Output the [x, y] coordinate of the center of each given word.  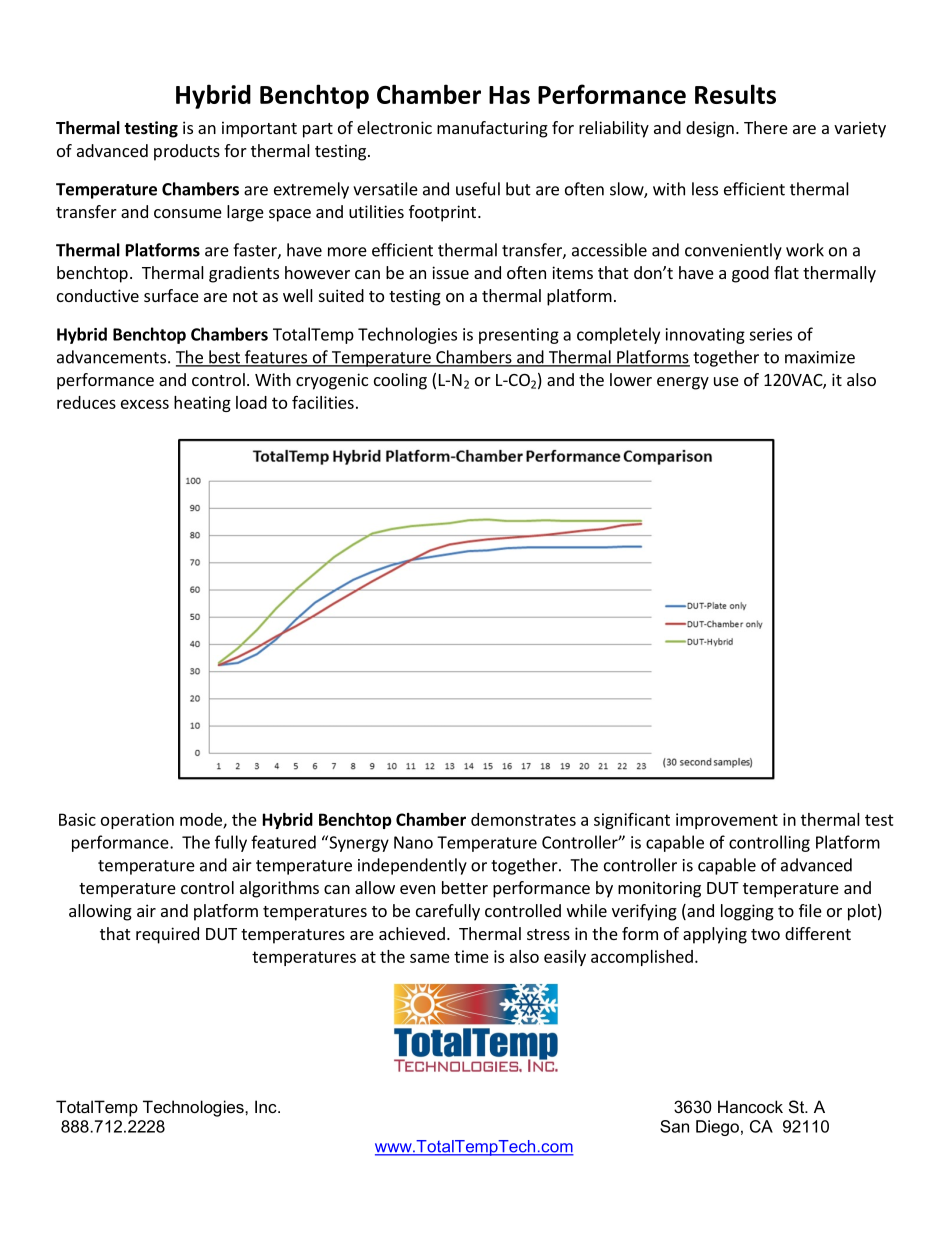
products [187, 152]
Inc [267, 1106]
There [766, 127]
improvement [727, 821]
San [674, 1126]
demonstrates [523, 819]
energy [683, 383]
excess [145, 404]
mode [202, 820]
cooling [400, 381]
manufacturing [492, 129]
